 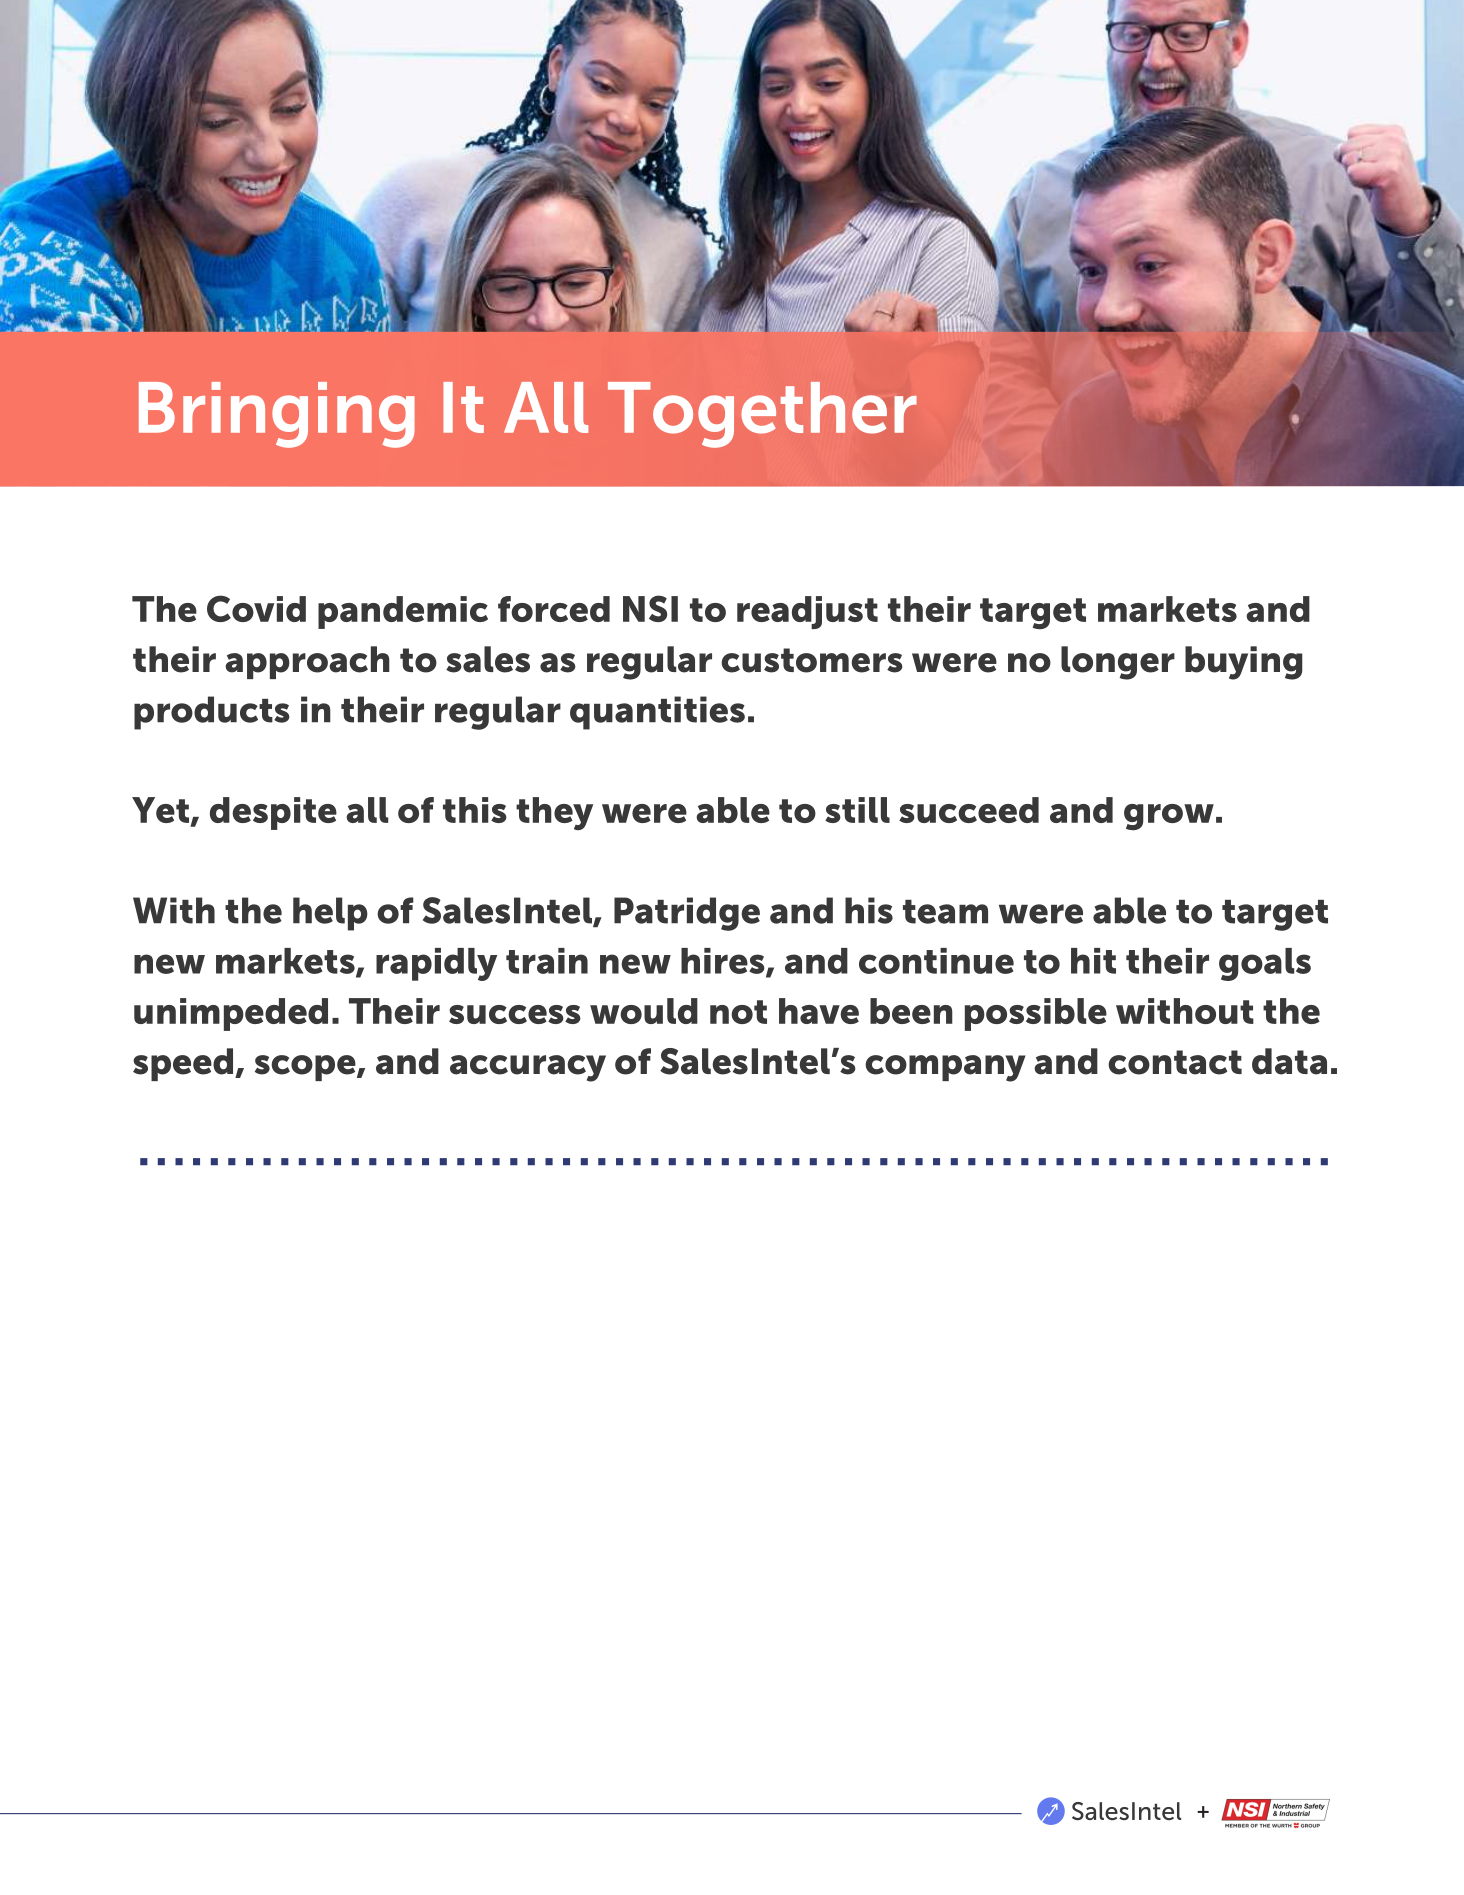 I want to click on team, so click(x=945, y=912).
